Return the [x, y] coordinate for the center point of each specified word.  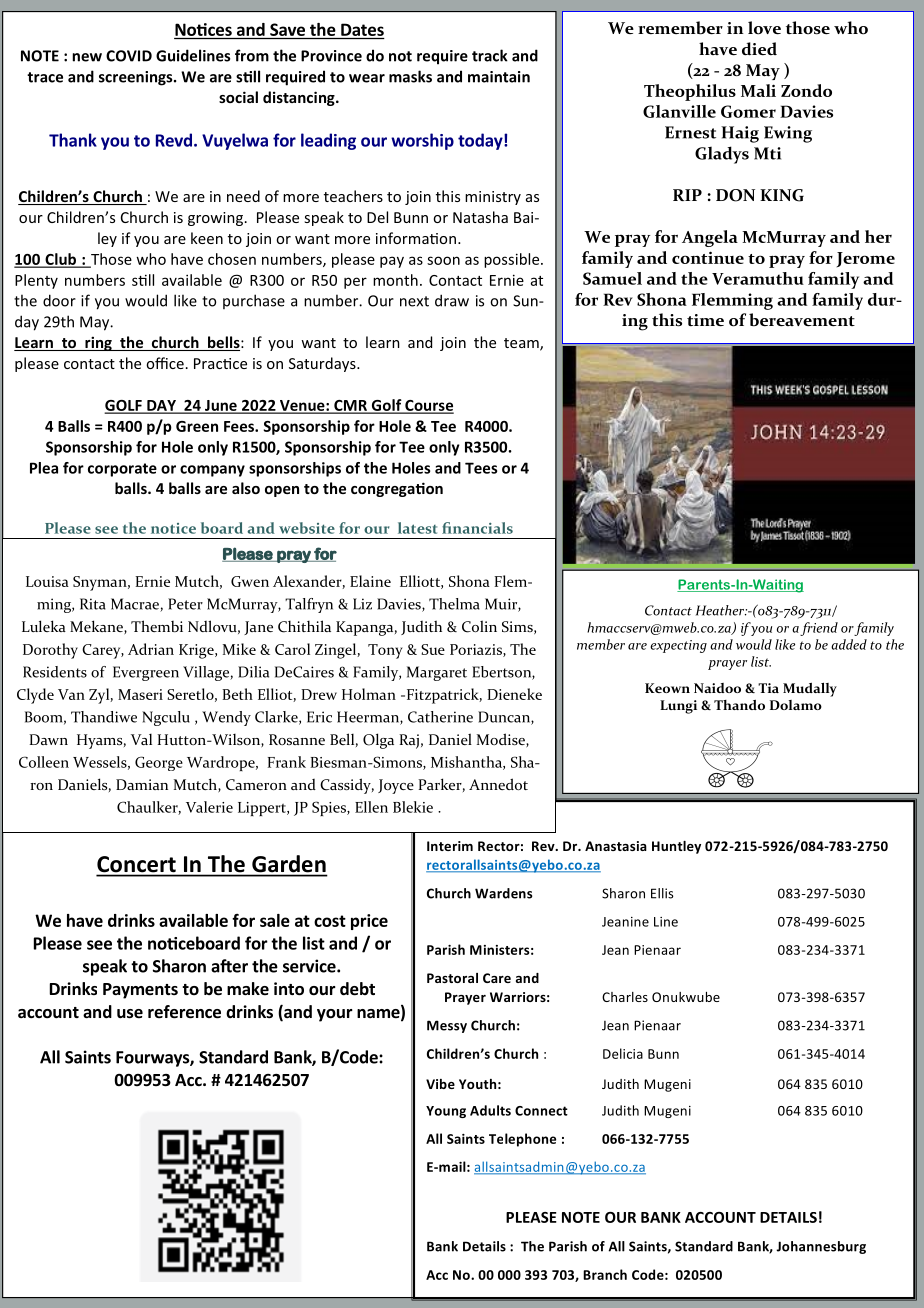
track [490, 55]
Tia [768, 688]
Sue [433, 649]
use [130, 1014]
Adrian [151, 649]
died [759, 49]
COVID [129, 56]
